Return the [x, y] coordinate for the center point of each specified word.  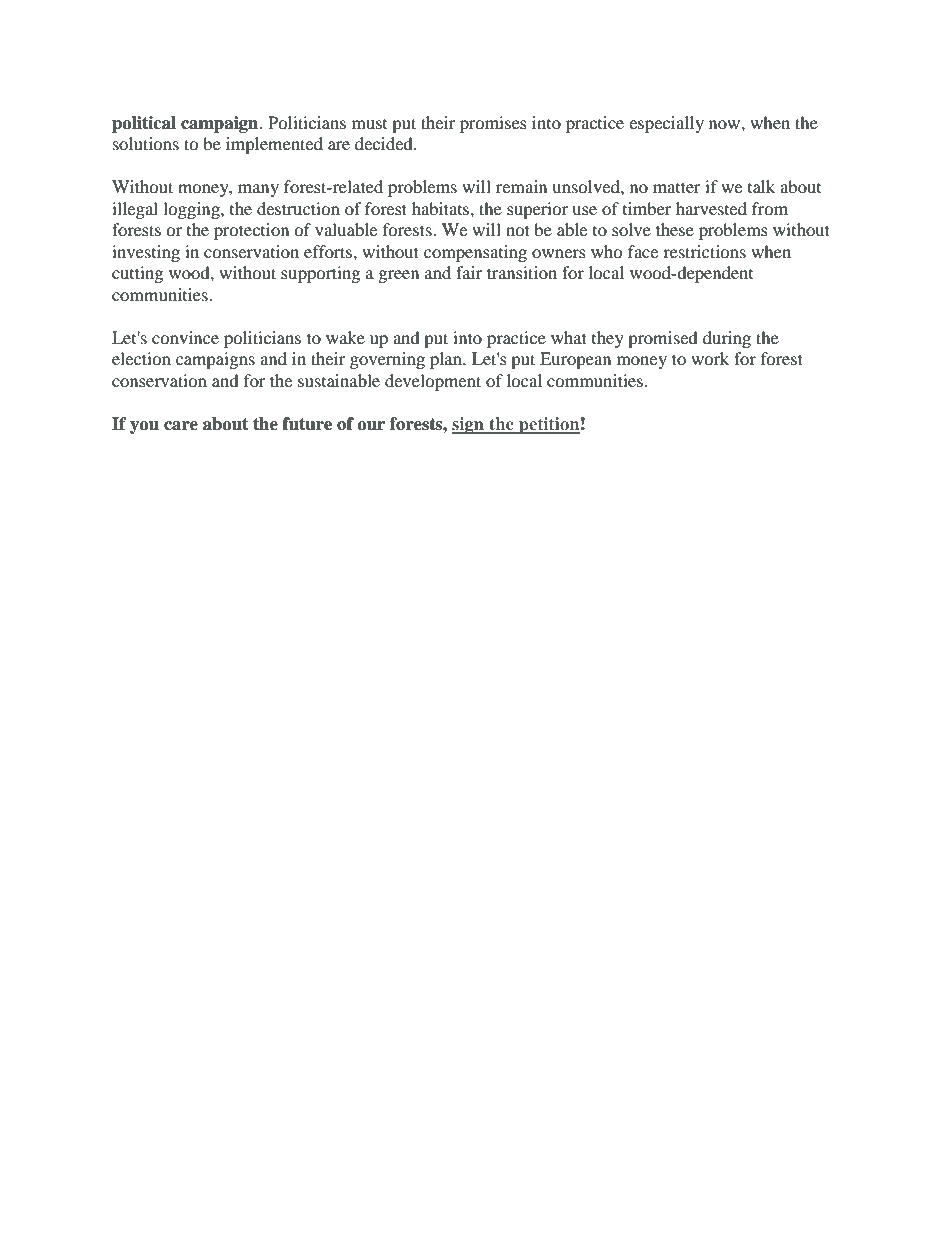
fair [469, 272]
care [181, 426]
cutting [137, 274]
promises [493, 124]
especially [666, 124]
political [144, 124]
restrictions [704, 251]
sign [469, 425]
